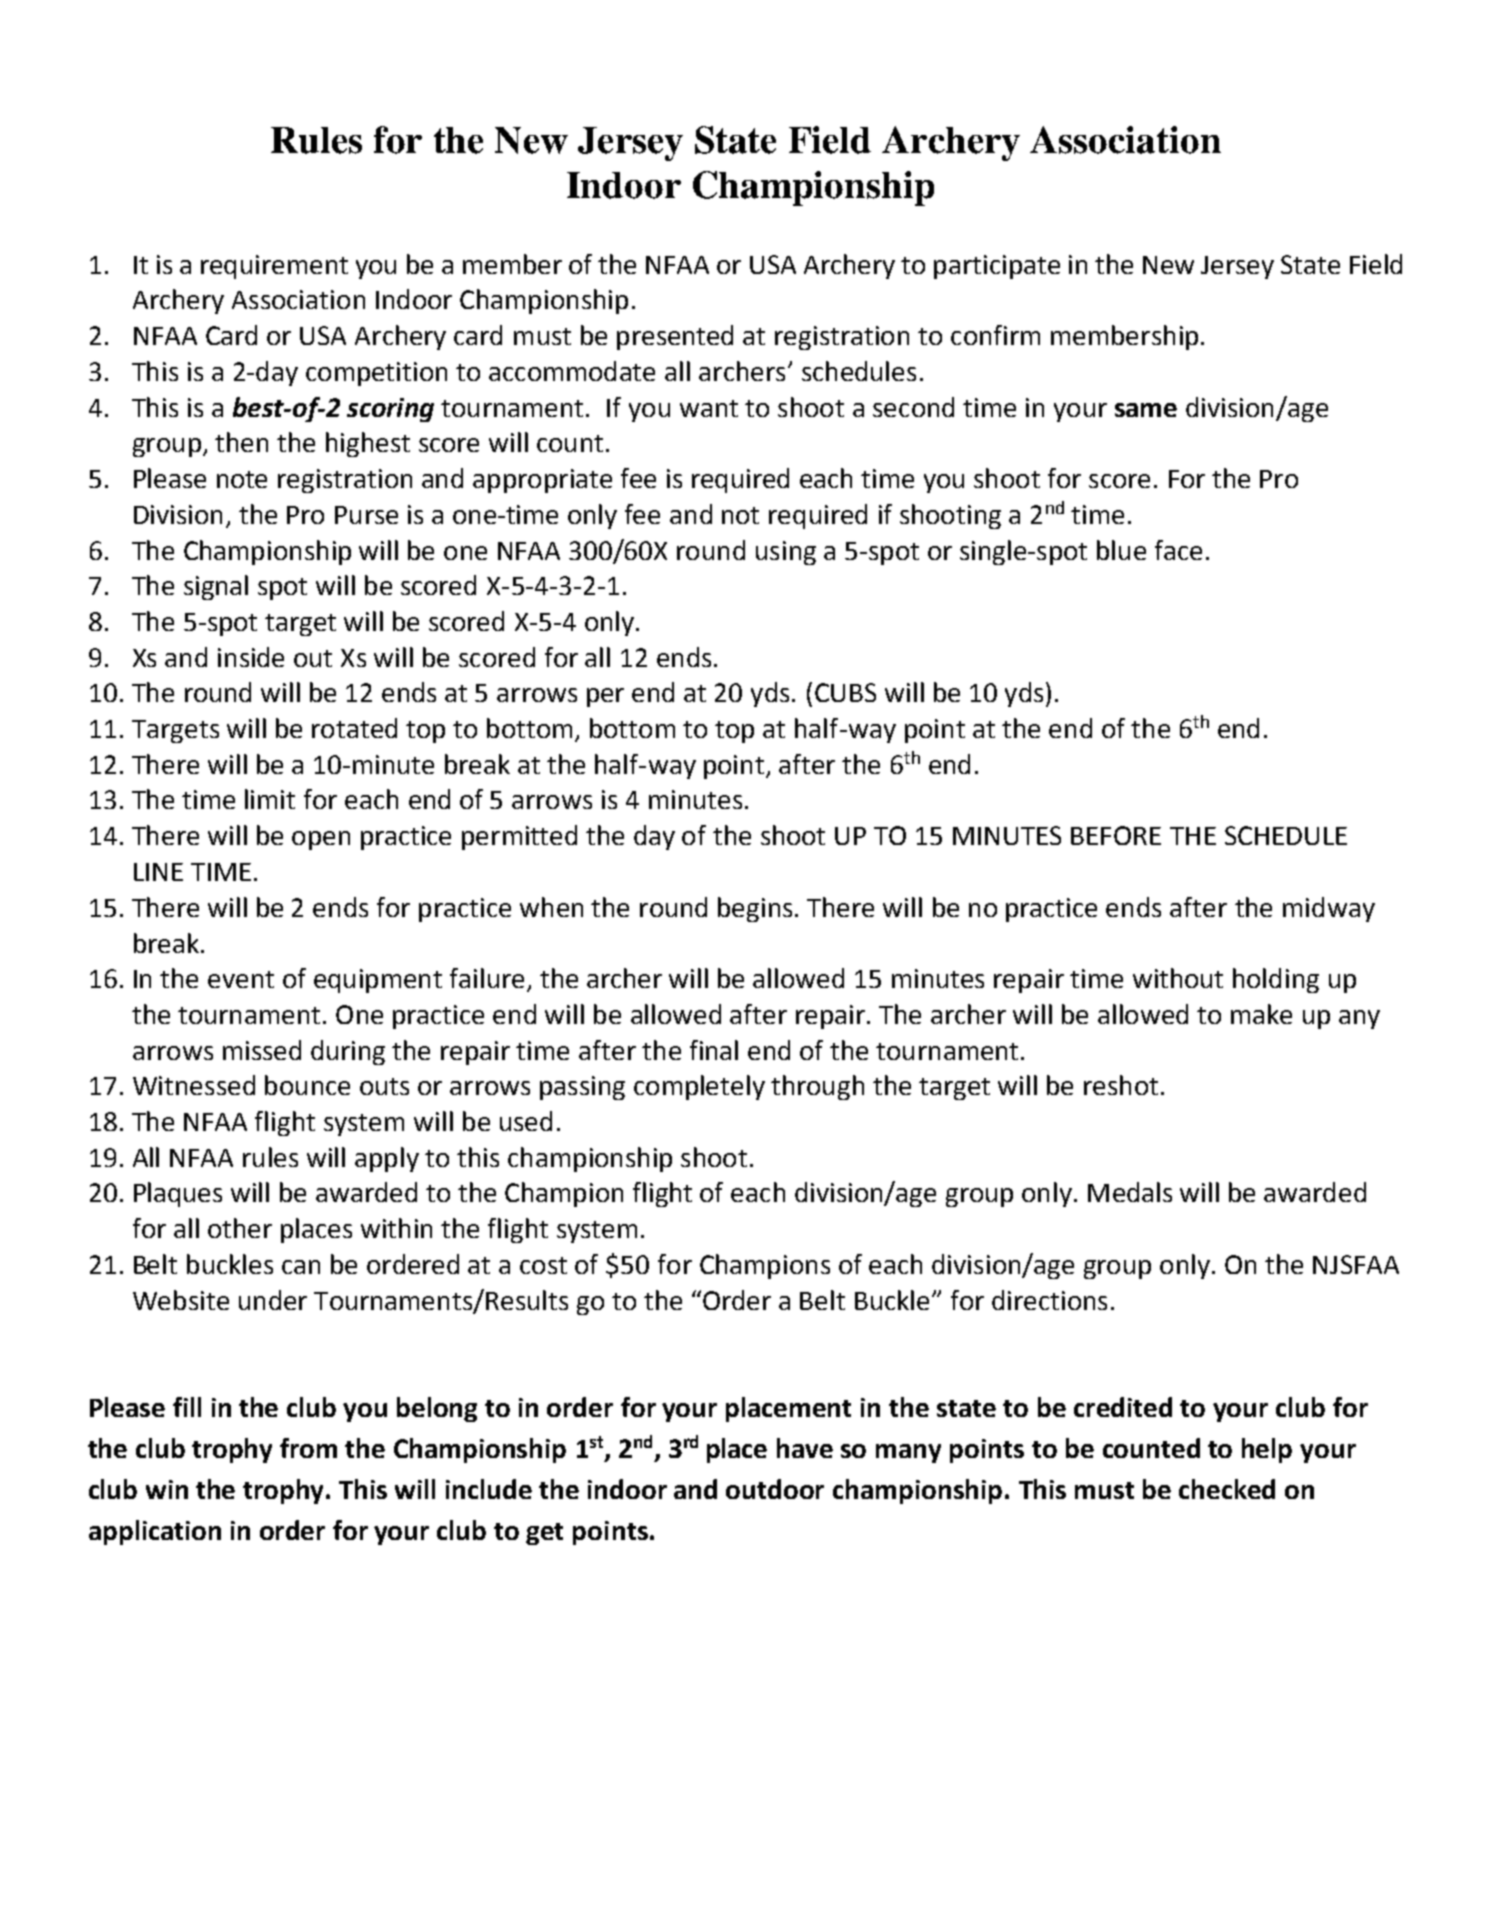  Describe the element at coordinates (1146, 410) in the screenshot. I see `same` at that location.
